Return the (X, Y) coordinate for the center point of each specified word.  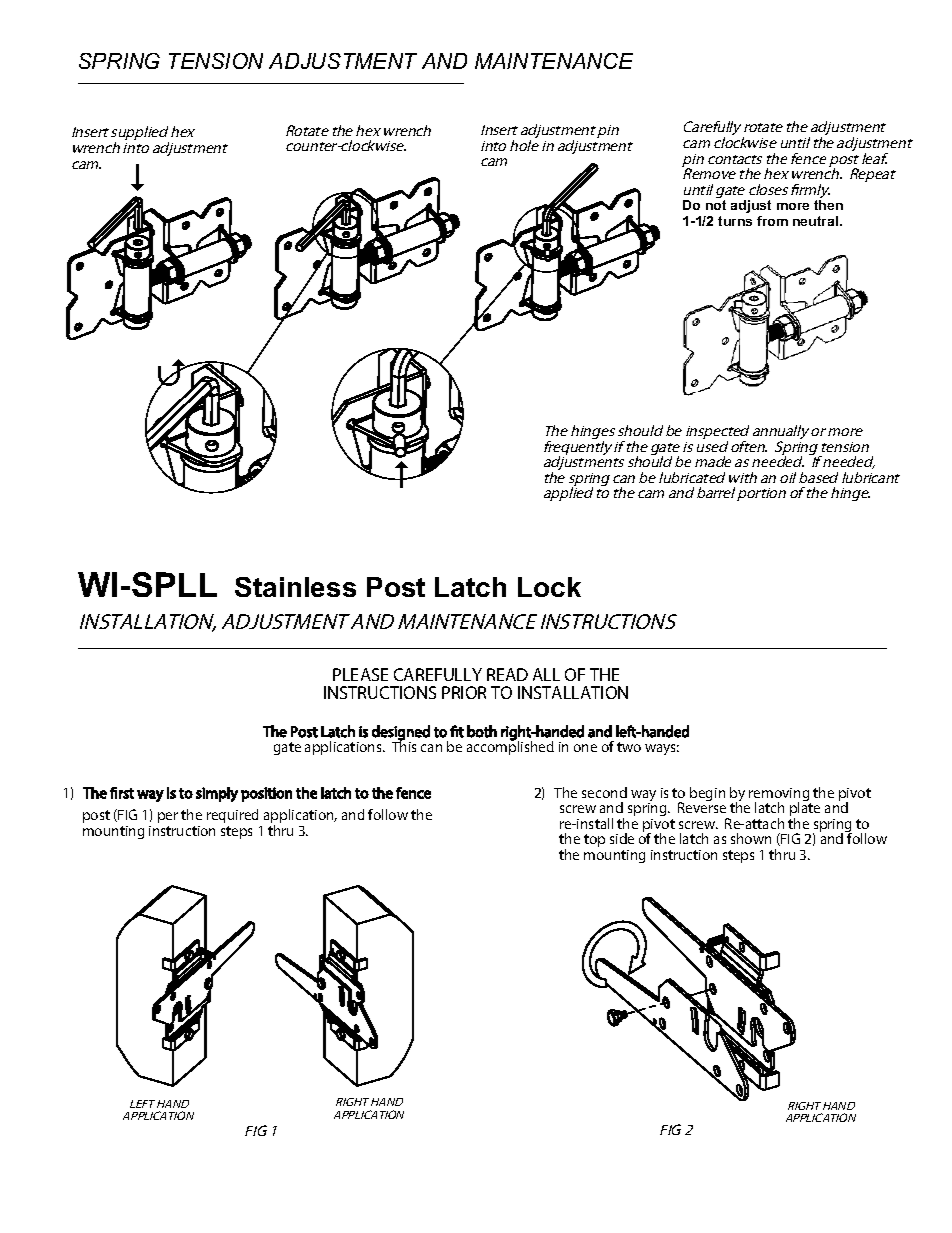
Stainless (295, 587)
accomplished (510, 747)
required (232, 816)
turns (735, 221)
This (404, 745)
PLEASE (360, 674)
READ (507, 674)
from (772, 221)
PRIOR (464, 692)
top (594, 840)
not (716, 205)
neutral (817, 221)
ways (662, 749)
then (828, 205)
